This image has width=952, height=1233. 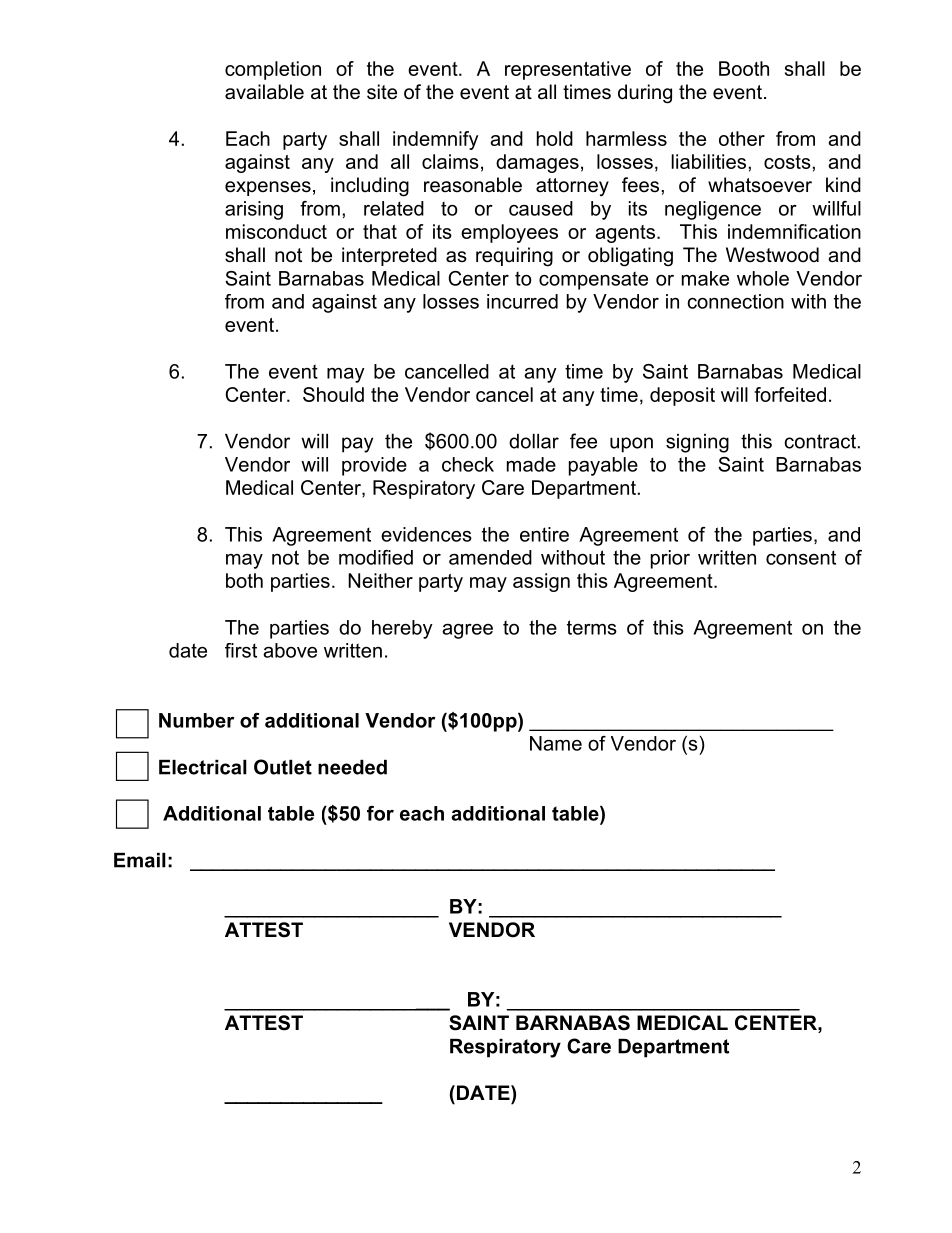 What do you see at coordinates (264, 92) in the image?
I see `available` at bounding box center [264, 92].
